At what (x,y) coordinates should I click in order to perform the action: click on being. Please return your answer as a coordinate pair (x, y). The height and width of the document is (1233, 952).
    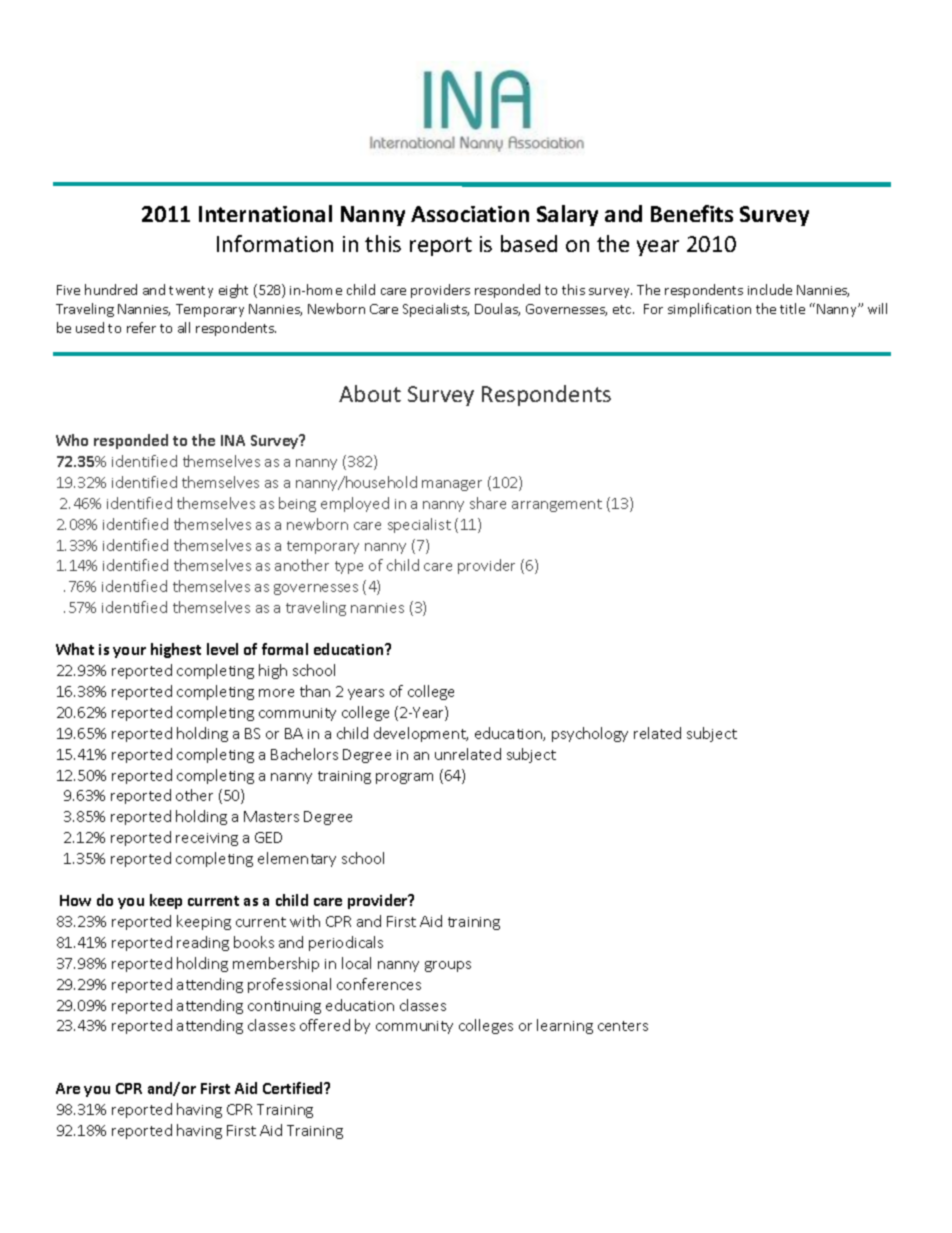
    Looking at the image, I should click on (297, 504).
